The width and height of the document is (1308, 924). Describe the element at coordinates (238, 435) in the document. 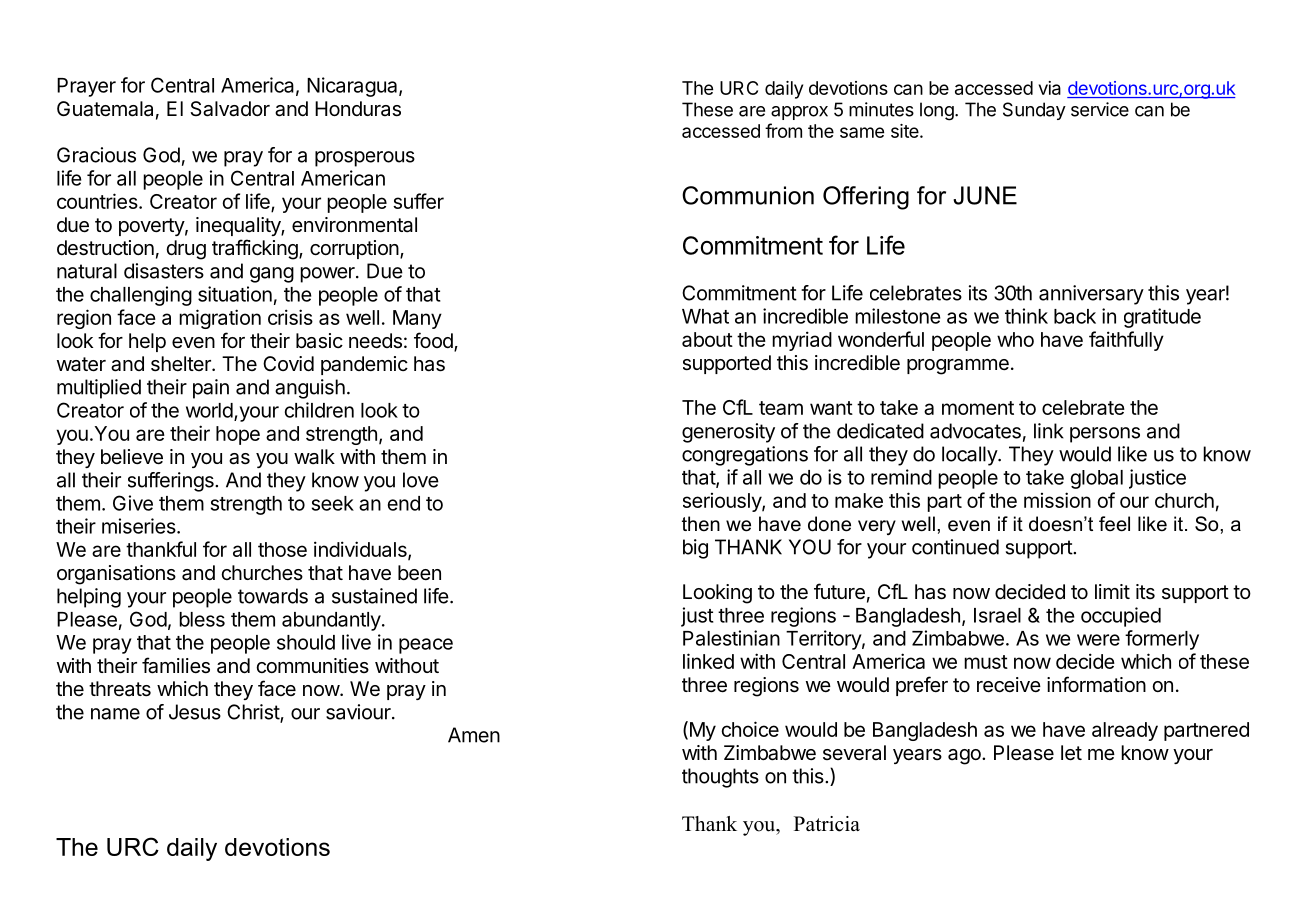

I see `hope` at that location.
